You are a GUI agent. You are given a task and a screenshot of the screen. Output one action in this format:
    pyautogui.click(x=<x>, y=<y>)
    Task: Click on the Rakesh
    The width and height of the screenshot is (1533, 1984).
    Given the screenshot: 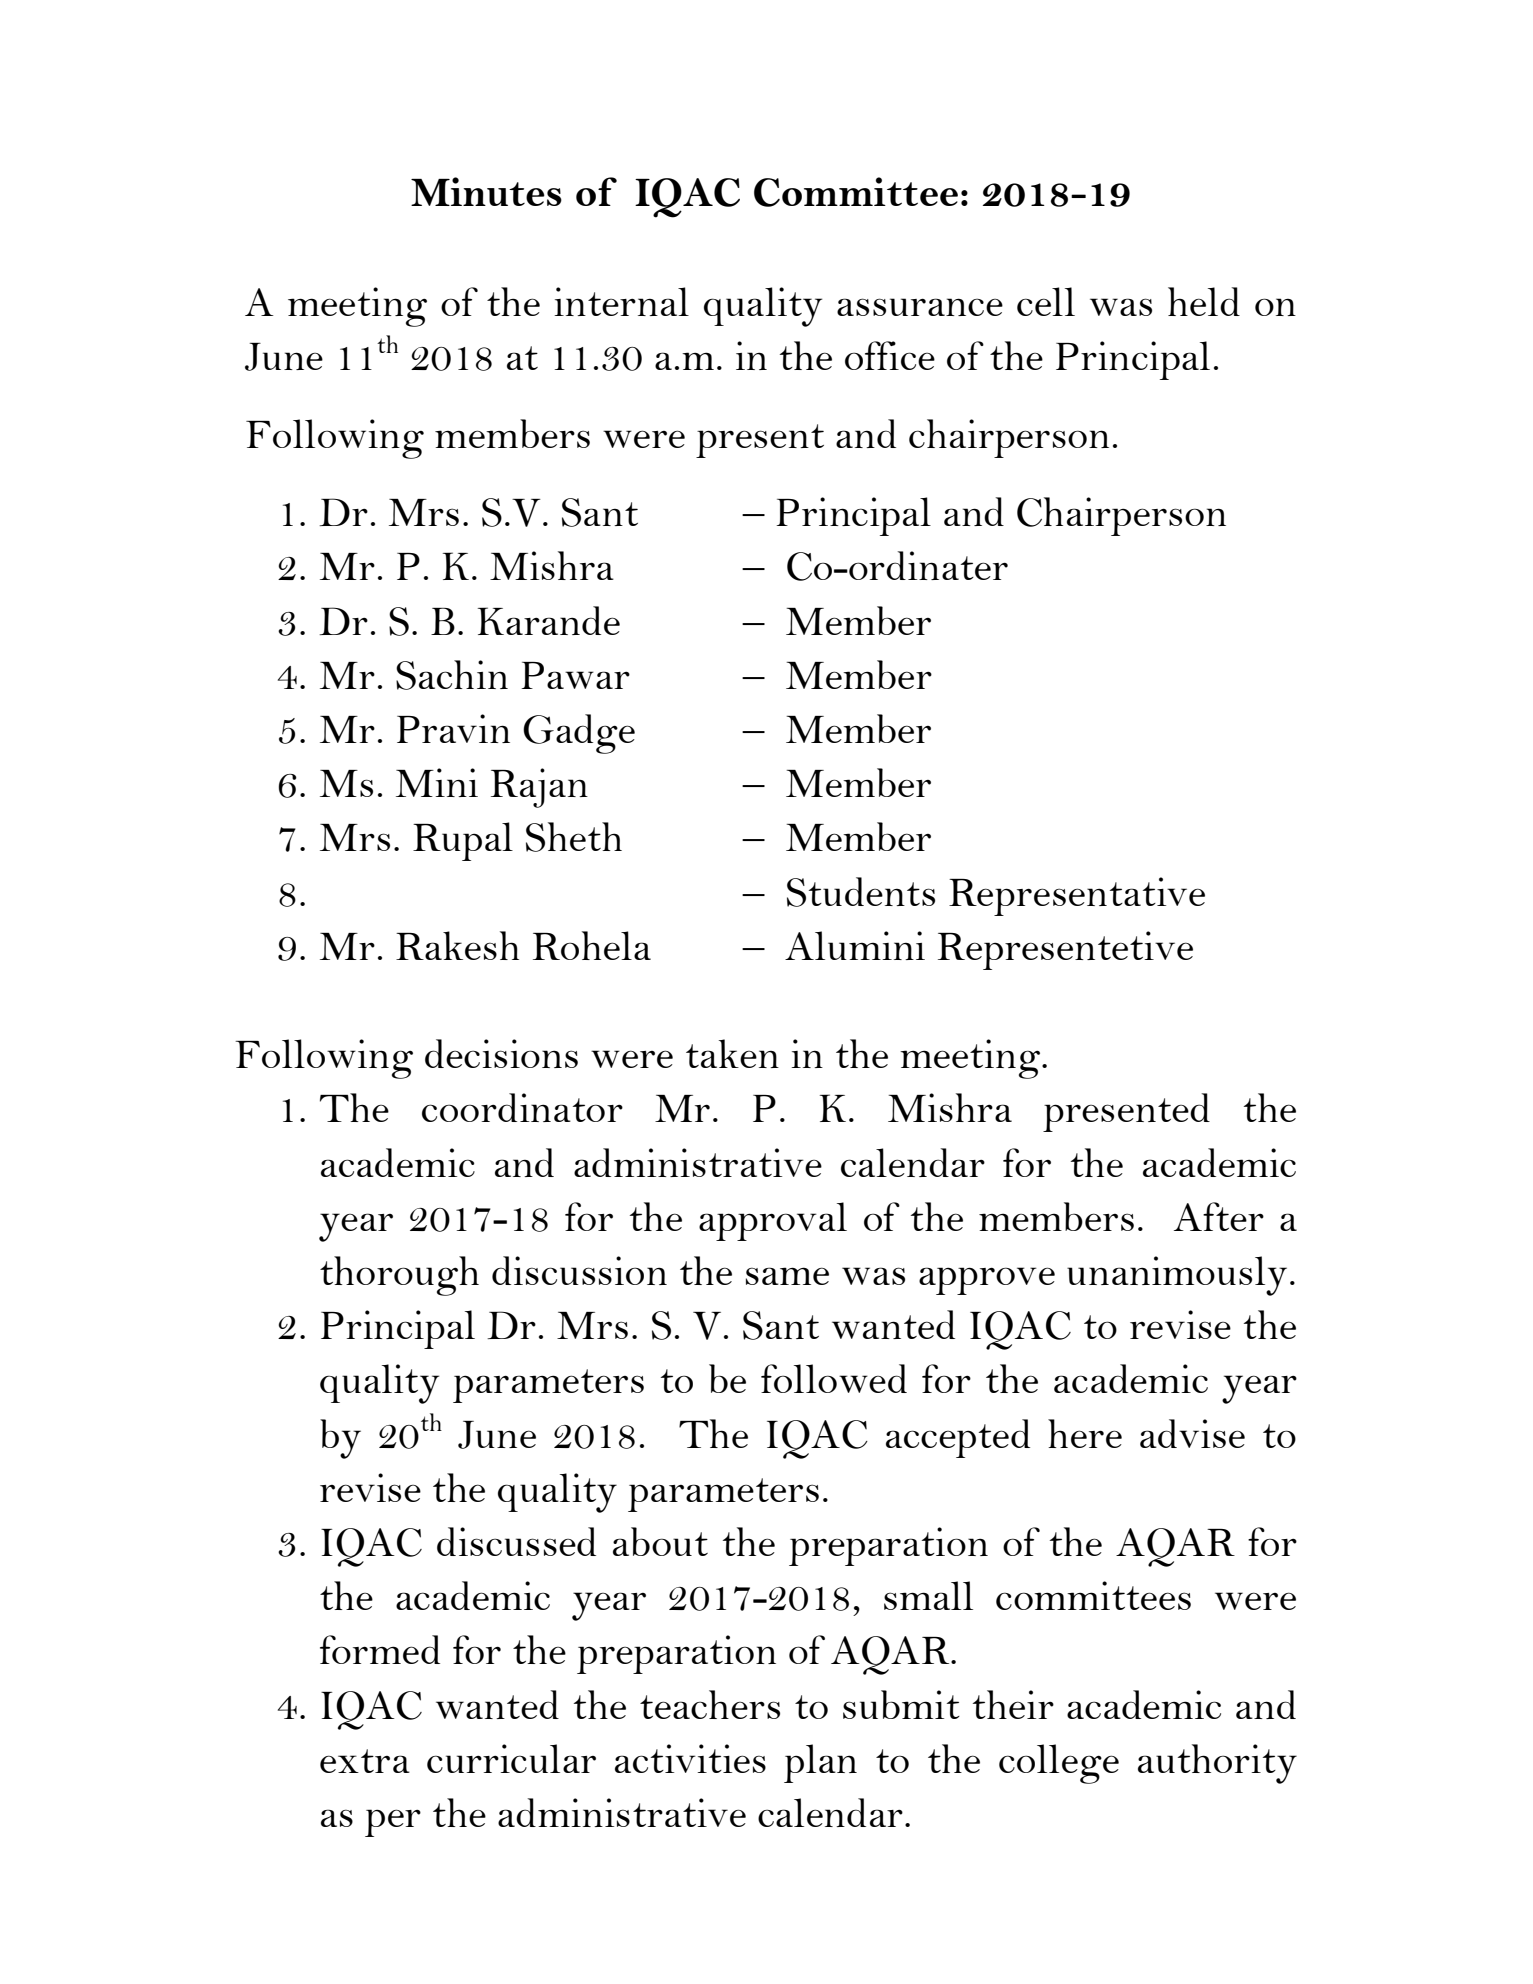 What is the action you would take?
    pyautogui.click(x=457, y=945)
